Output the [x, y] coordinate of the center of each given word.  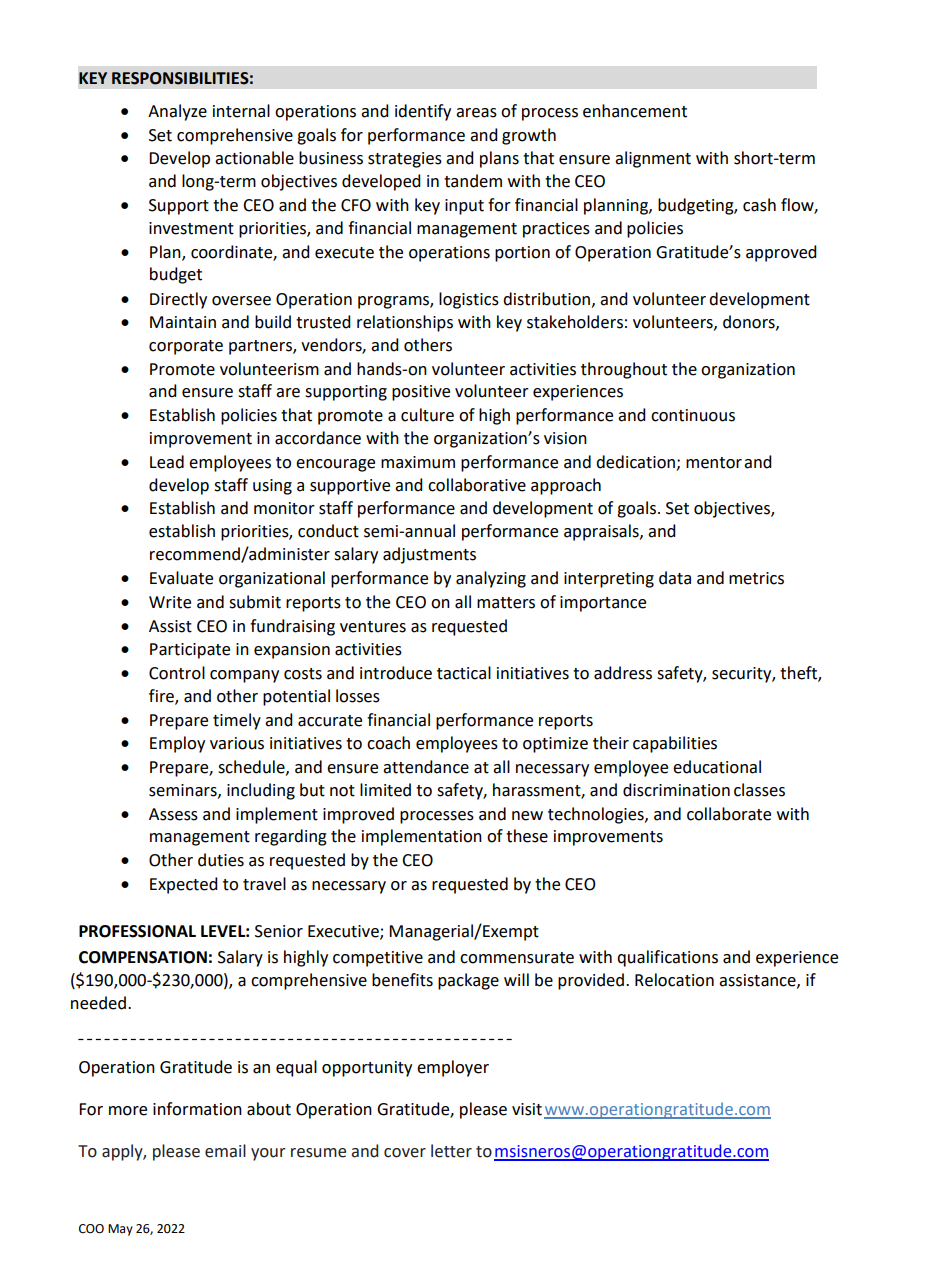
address [623, 673]
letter [451, 1151]
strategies [405, 160]
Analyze [177, 112]
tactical [464, 673]
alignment [653, 159]
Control [177, 673]
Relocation [674, 980]
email [225, 1151]
